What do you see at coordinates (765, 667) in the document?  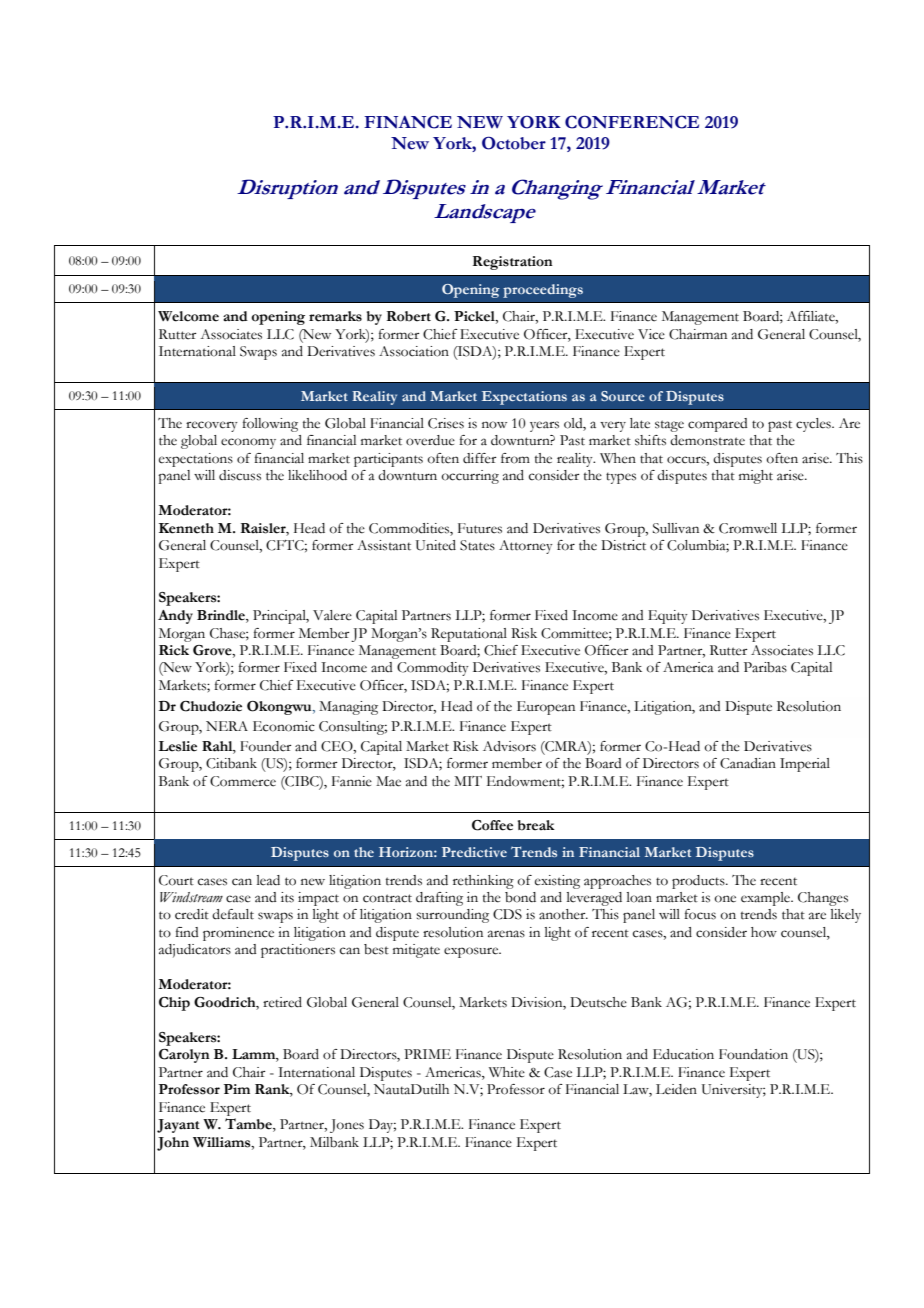 I see `Paribas` at bounding box center [765, 667].
